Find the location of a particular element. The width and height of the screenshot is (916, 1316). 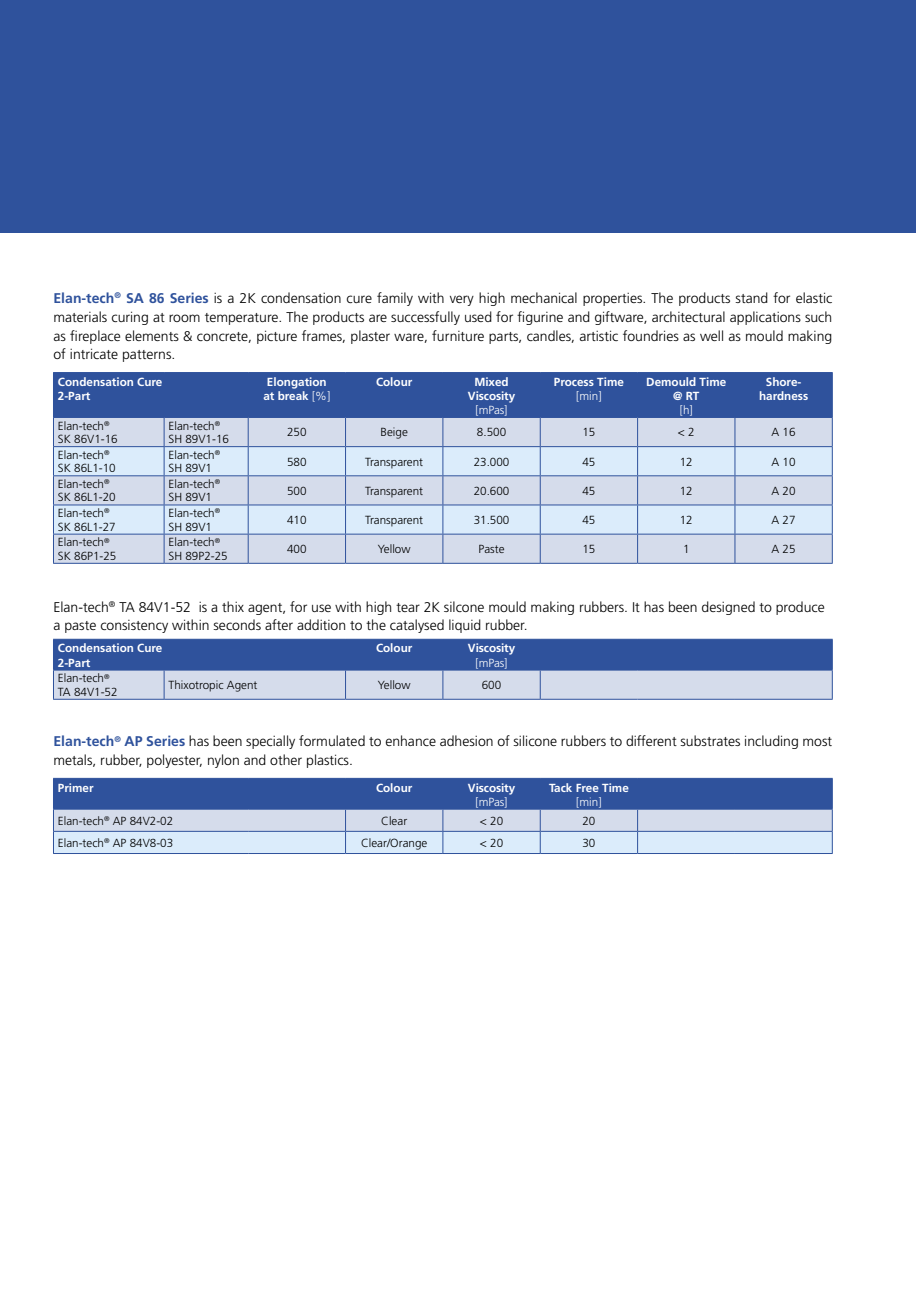

tear is located at coordinates (408, 607).
